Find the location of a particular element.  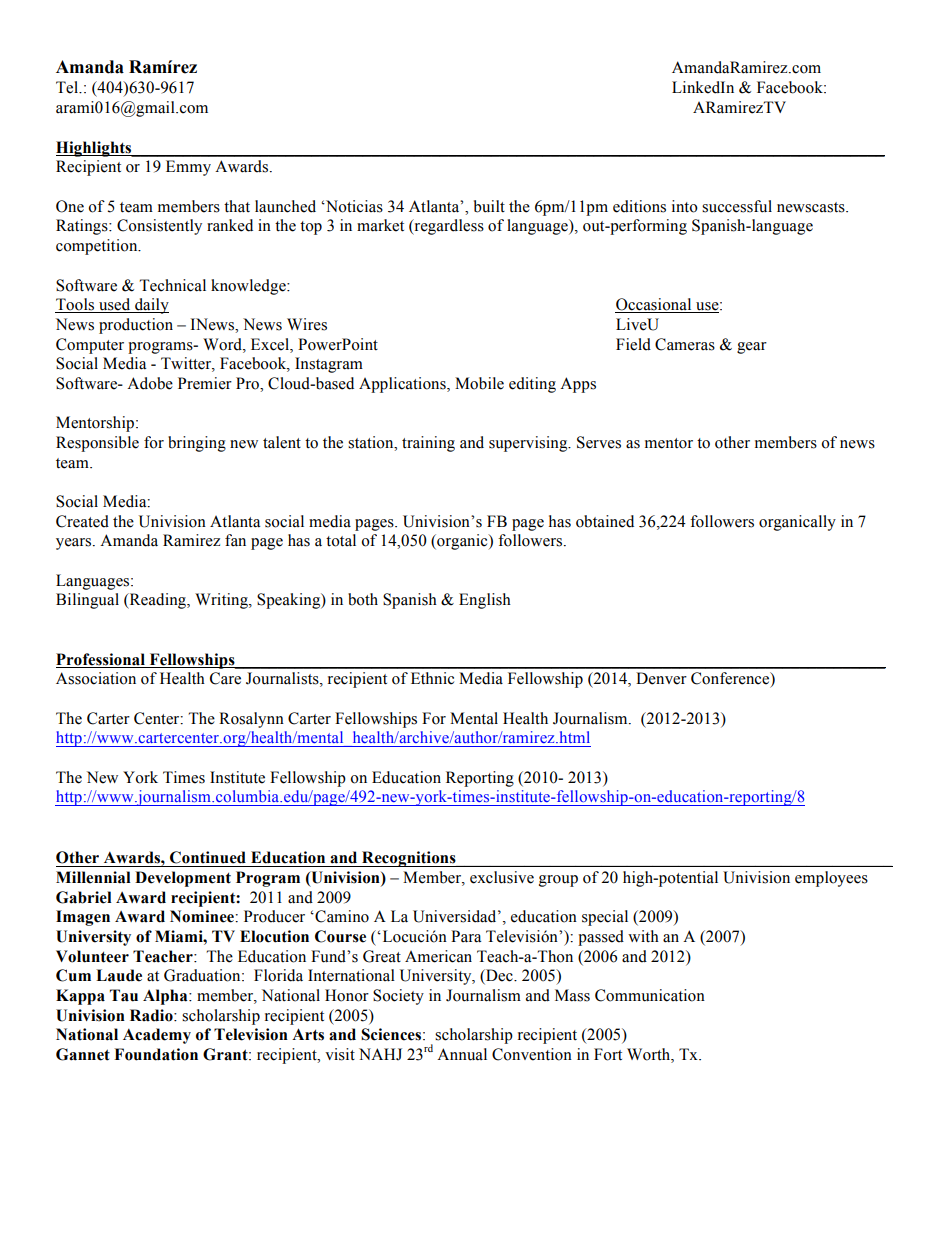

Emmy is located at coordinates (188, 168).
